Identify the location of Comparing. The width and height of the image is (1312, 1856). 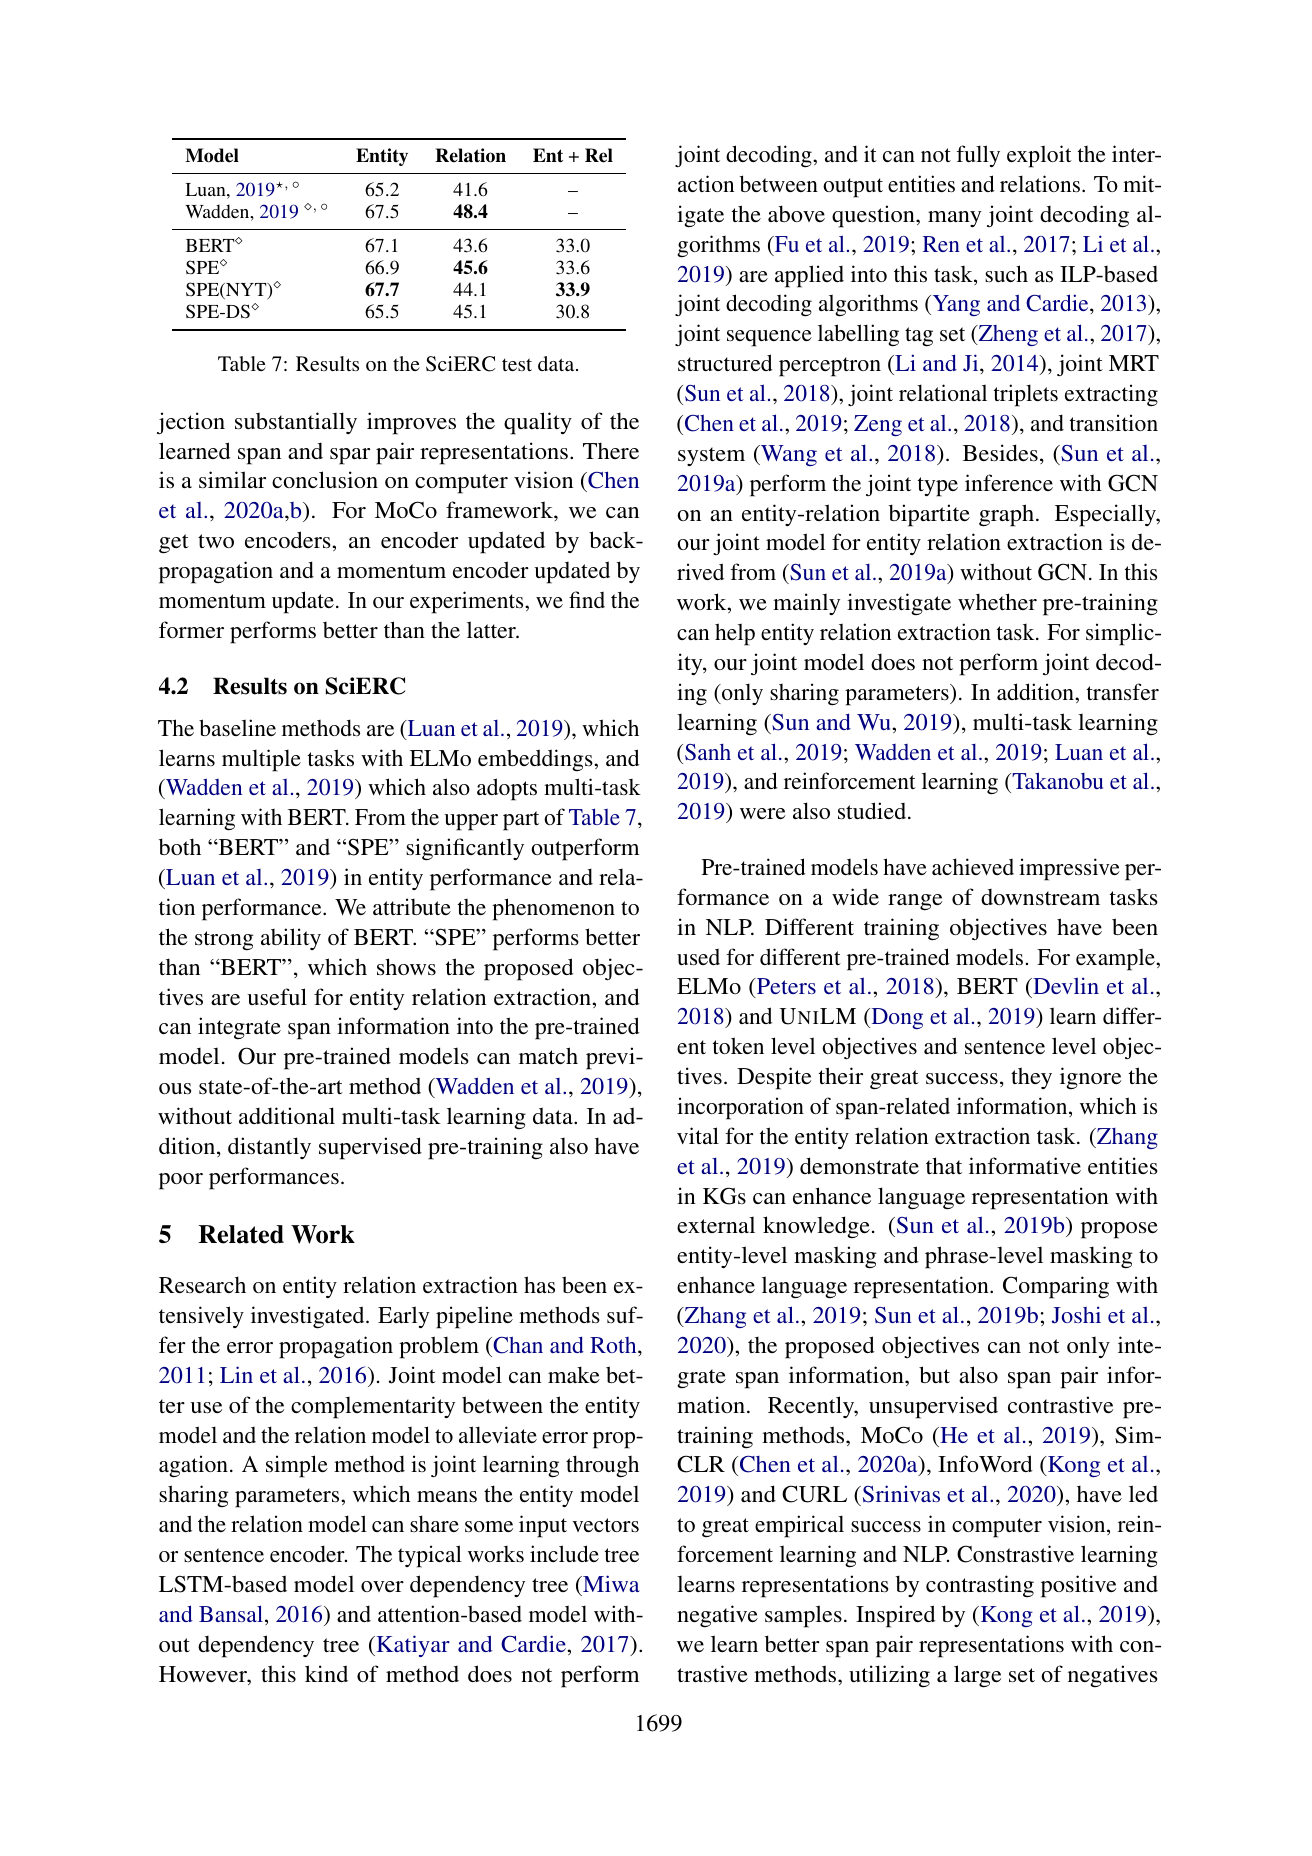
(1056, 1287).
